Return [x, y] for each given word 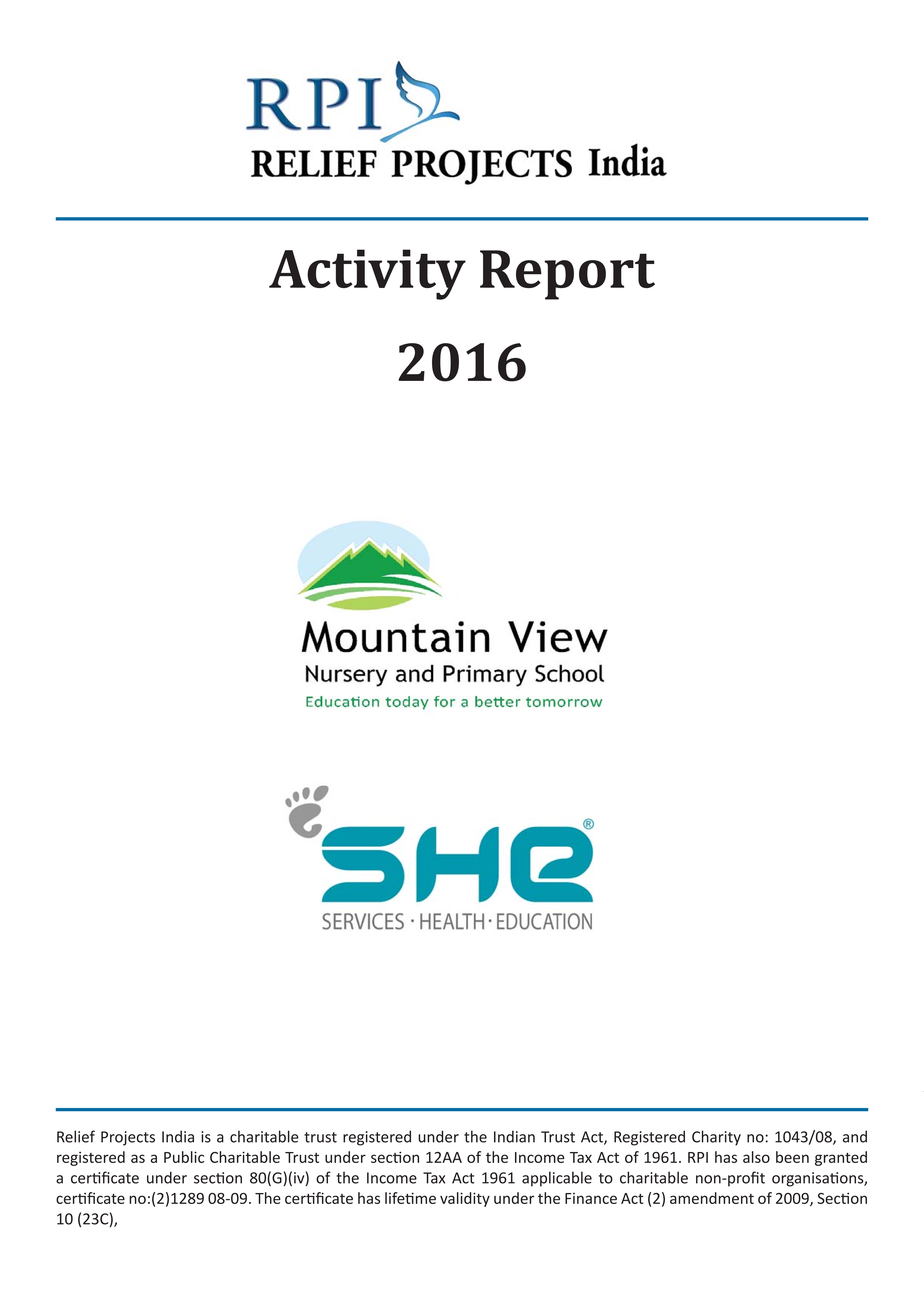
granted [841, 1158]
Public [184, 1157]
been [792, 1157]
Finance [591, 1198]
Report [567, 275]
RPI [698, 1157]
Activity [367, 274]
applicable [557, 1179]
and [855, 1136]
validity [465, 1199]
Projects [128, 1138]
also [756, 1157]
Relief [76, 1136]
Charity [716, 1138]
